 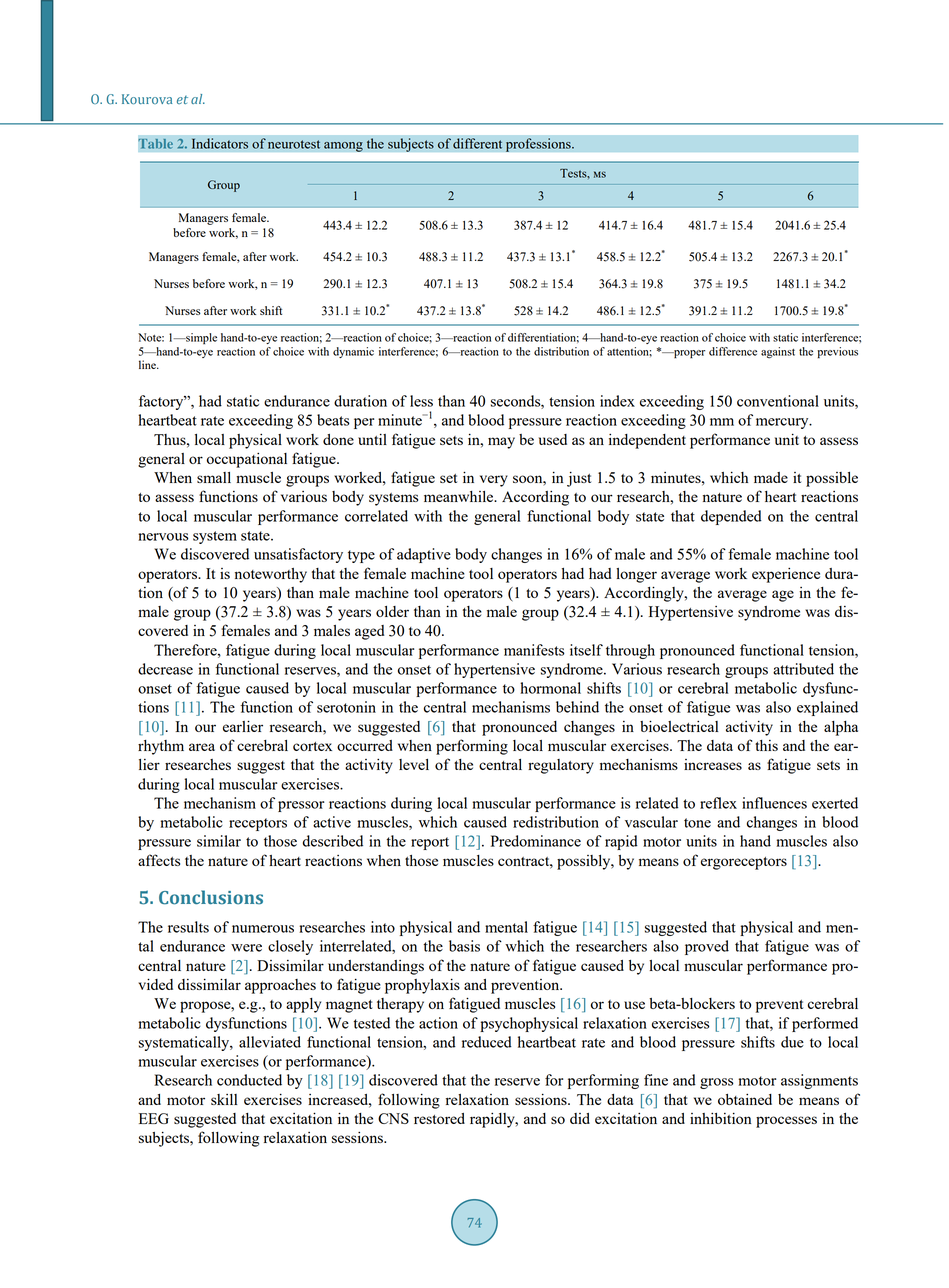 I want to click on line, so click(x=148, y=364).
